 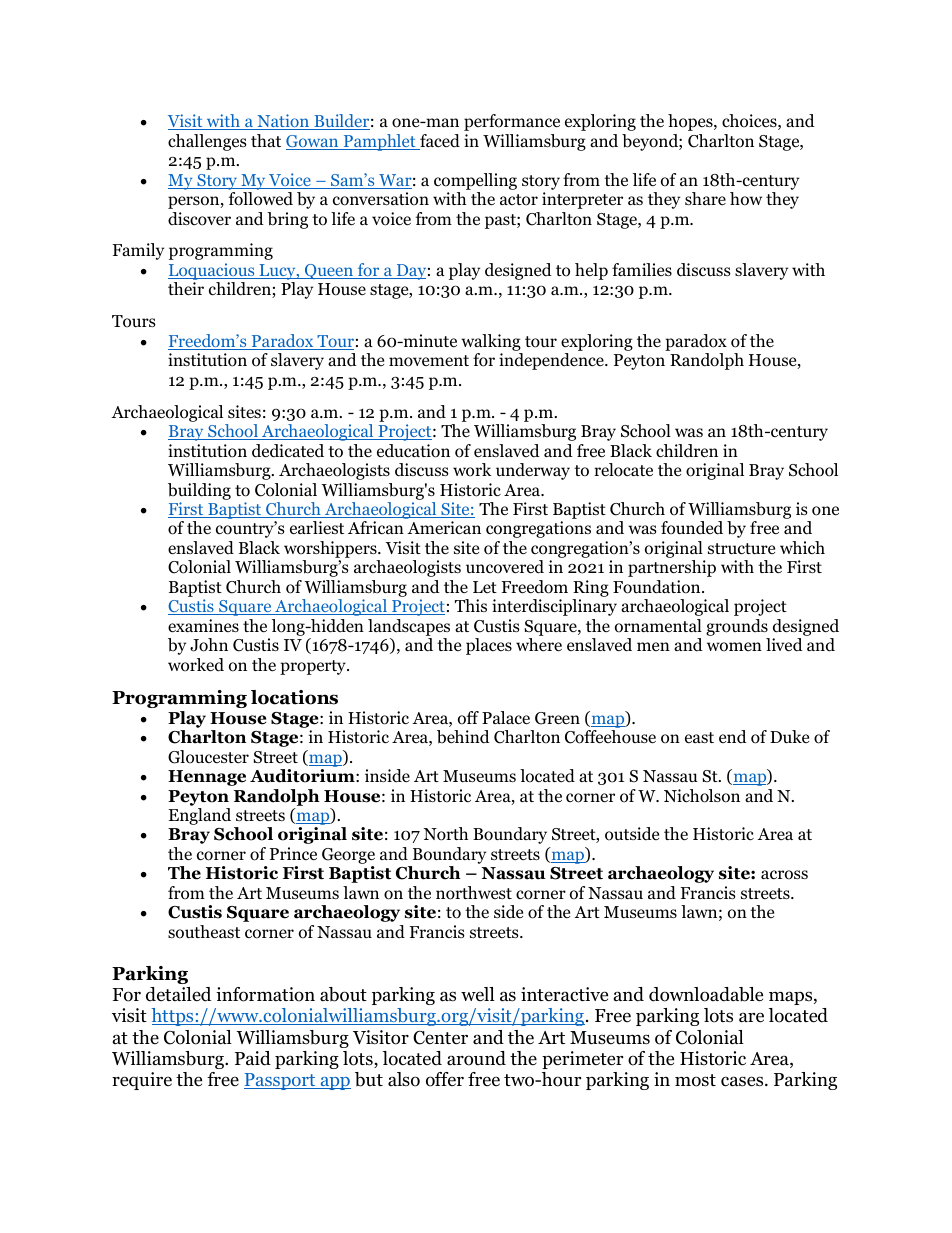 I want to click on behind, so click(x=463, y=737).
